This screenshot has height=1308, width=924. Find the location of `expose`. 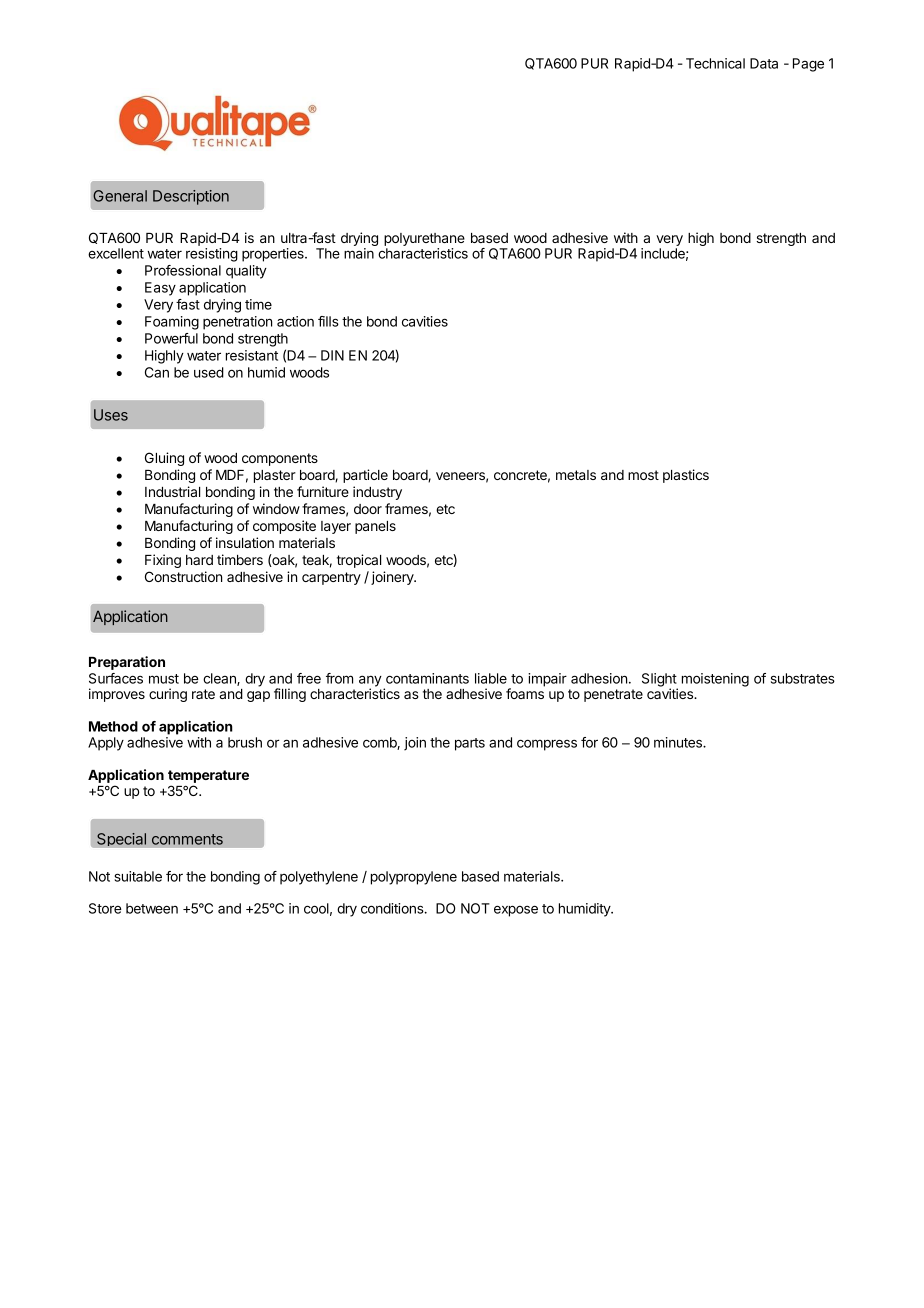

expose is located at coordinates (516, 911).
